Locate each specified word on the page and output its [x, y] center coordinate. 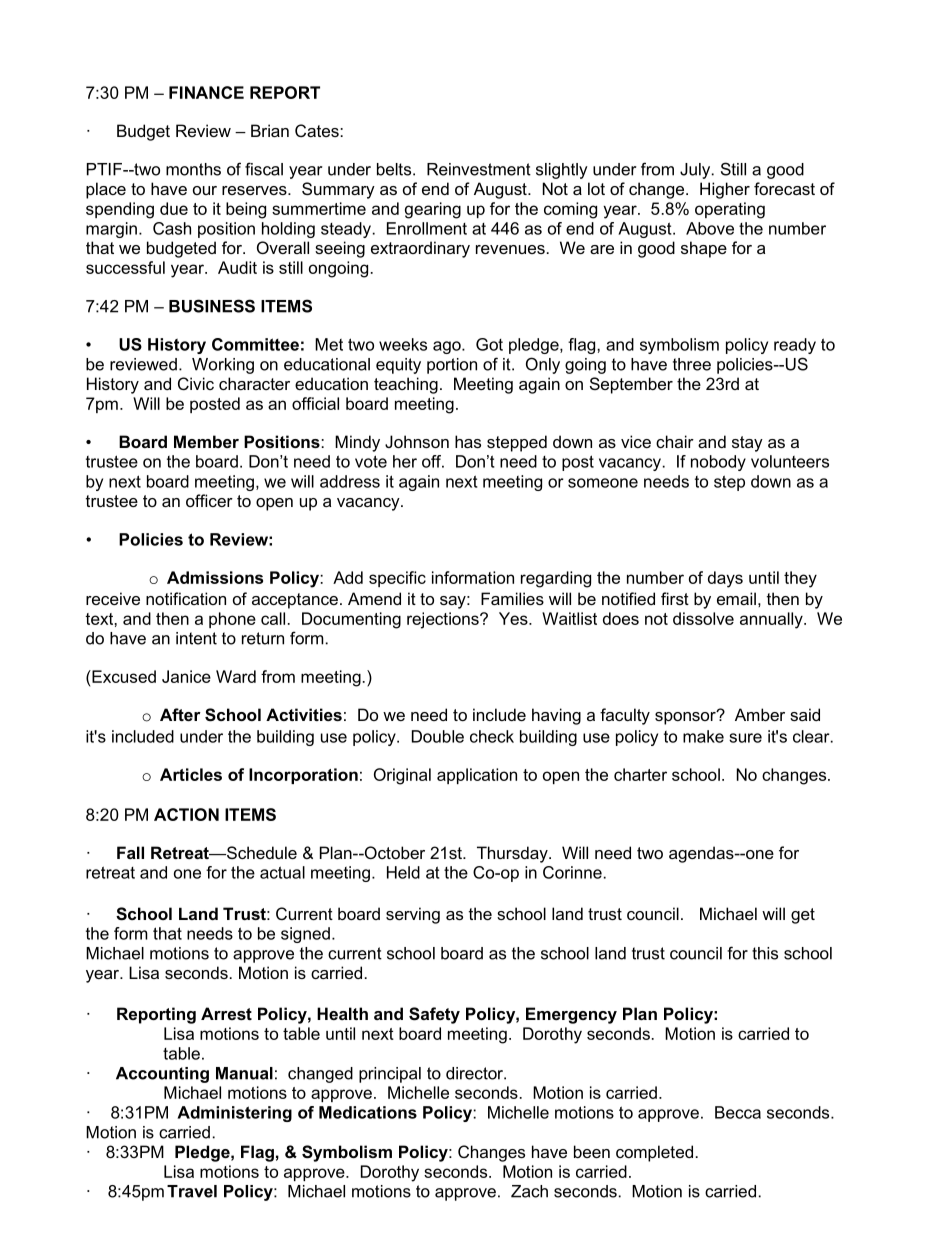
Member [206, 441]
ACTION [186, 814]
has [468, 441]
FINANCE [206, 92]
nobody [718, 463]
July [696, 171]
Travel [192, 1191]
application [477, 776]
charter [640, 774]
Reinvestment [479, 169]
